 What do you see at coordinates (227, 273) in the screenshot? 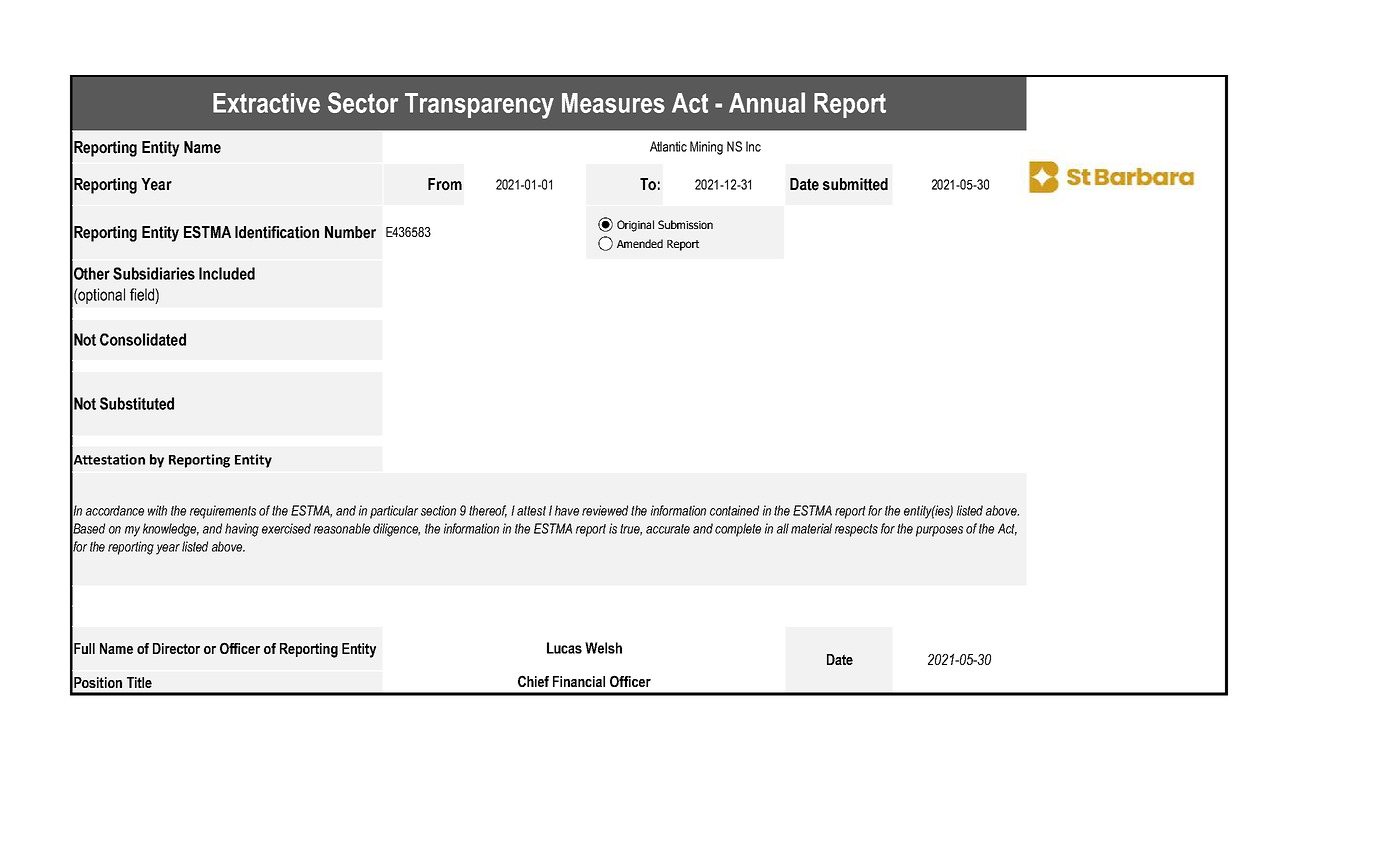
I see `Included` at bounding box center [227, 273].
